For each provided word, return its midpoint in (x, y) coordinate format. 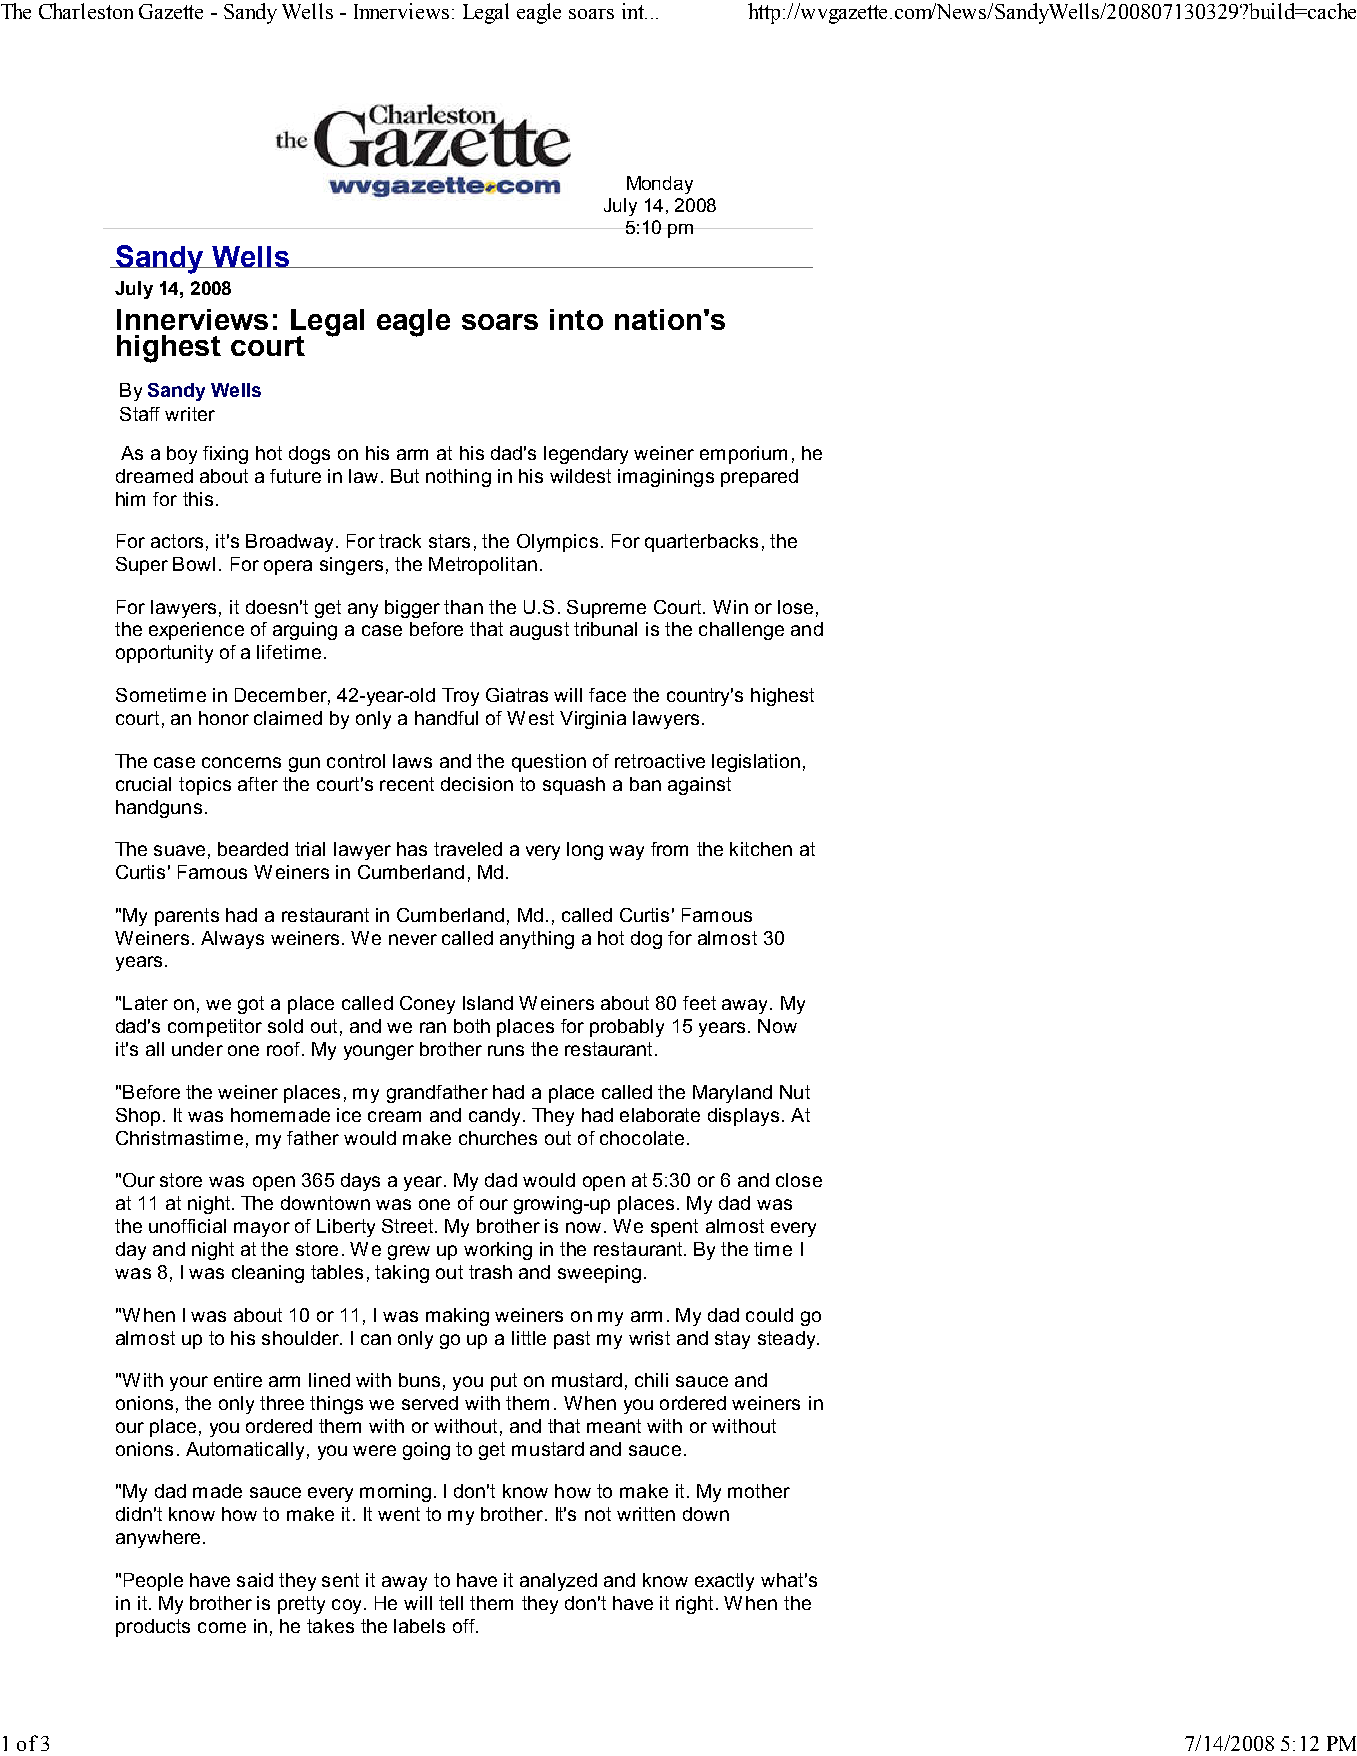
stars (449, 541)
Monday (660, 185)
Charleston (86, 11)
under (197, 1049)
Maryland (732, 1094)
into (576, 319)
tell (451, 1603)
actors (177, 541)
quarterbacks (701, 543)
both (472, 1026)
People (153, 1582)
